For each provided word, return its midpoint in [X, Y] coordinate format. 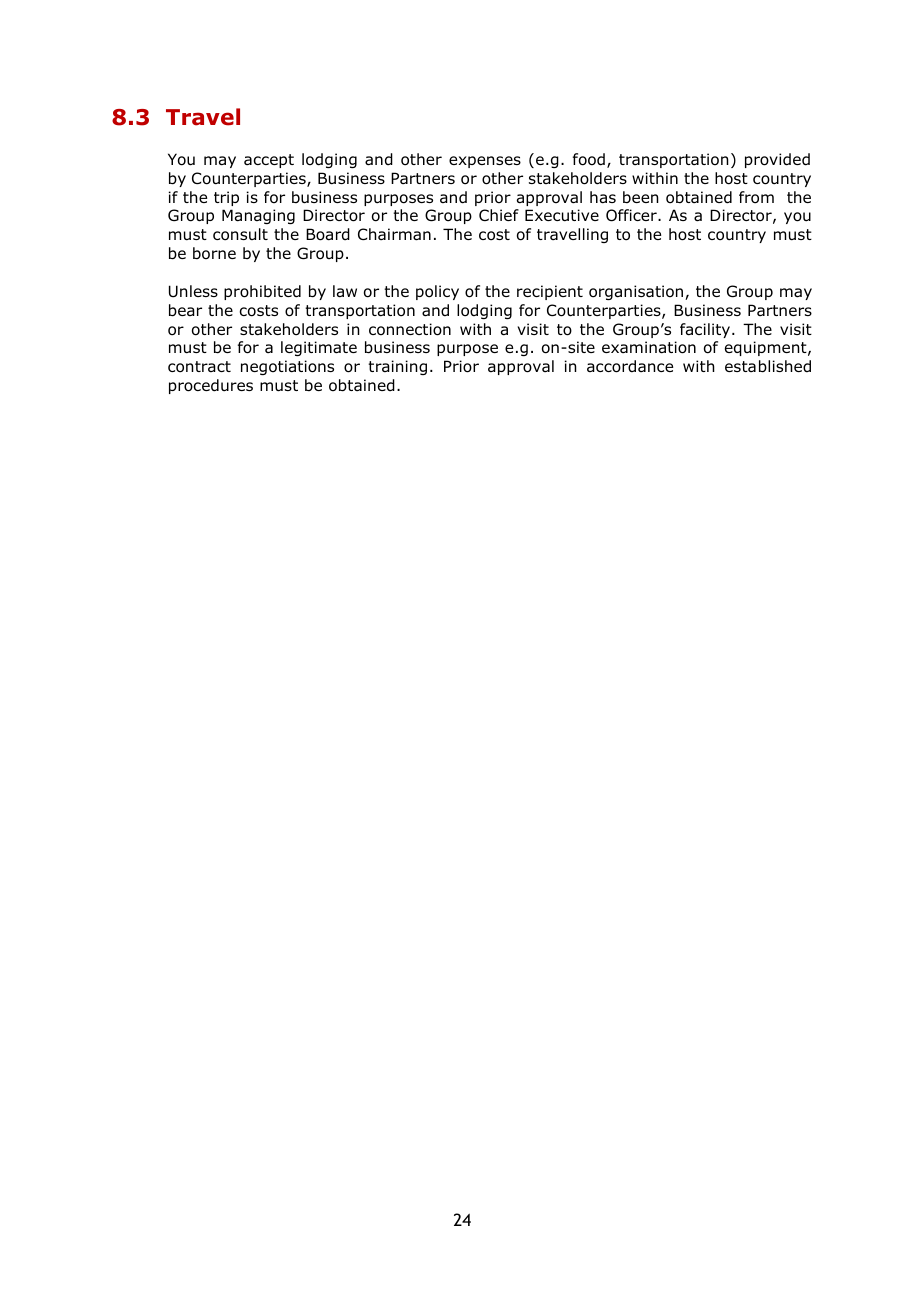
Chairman [394, 234]
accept [269, 161]
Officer [632, 215]
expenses [485, 162]
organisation [637, 292]
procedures [211, 386]
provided [777, 160]
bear [185, 310]
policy [437, 292]
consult [240, 234]
